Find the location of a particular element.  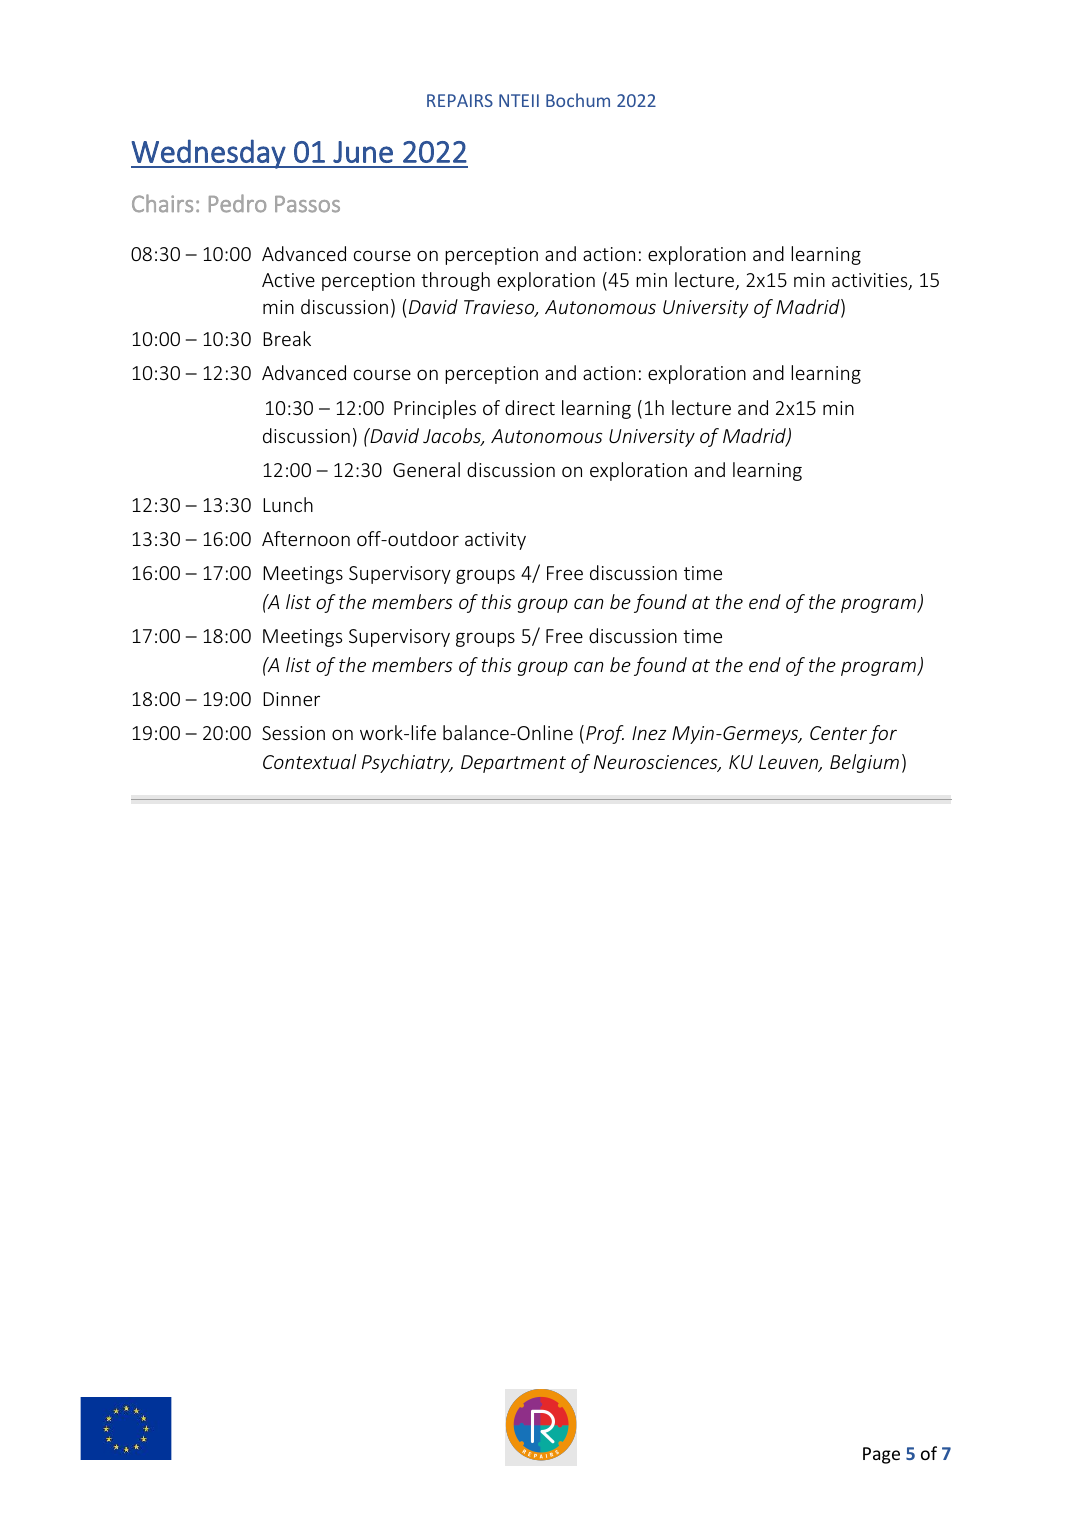

Wednesday is located at coordinates (209, 154).
